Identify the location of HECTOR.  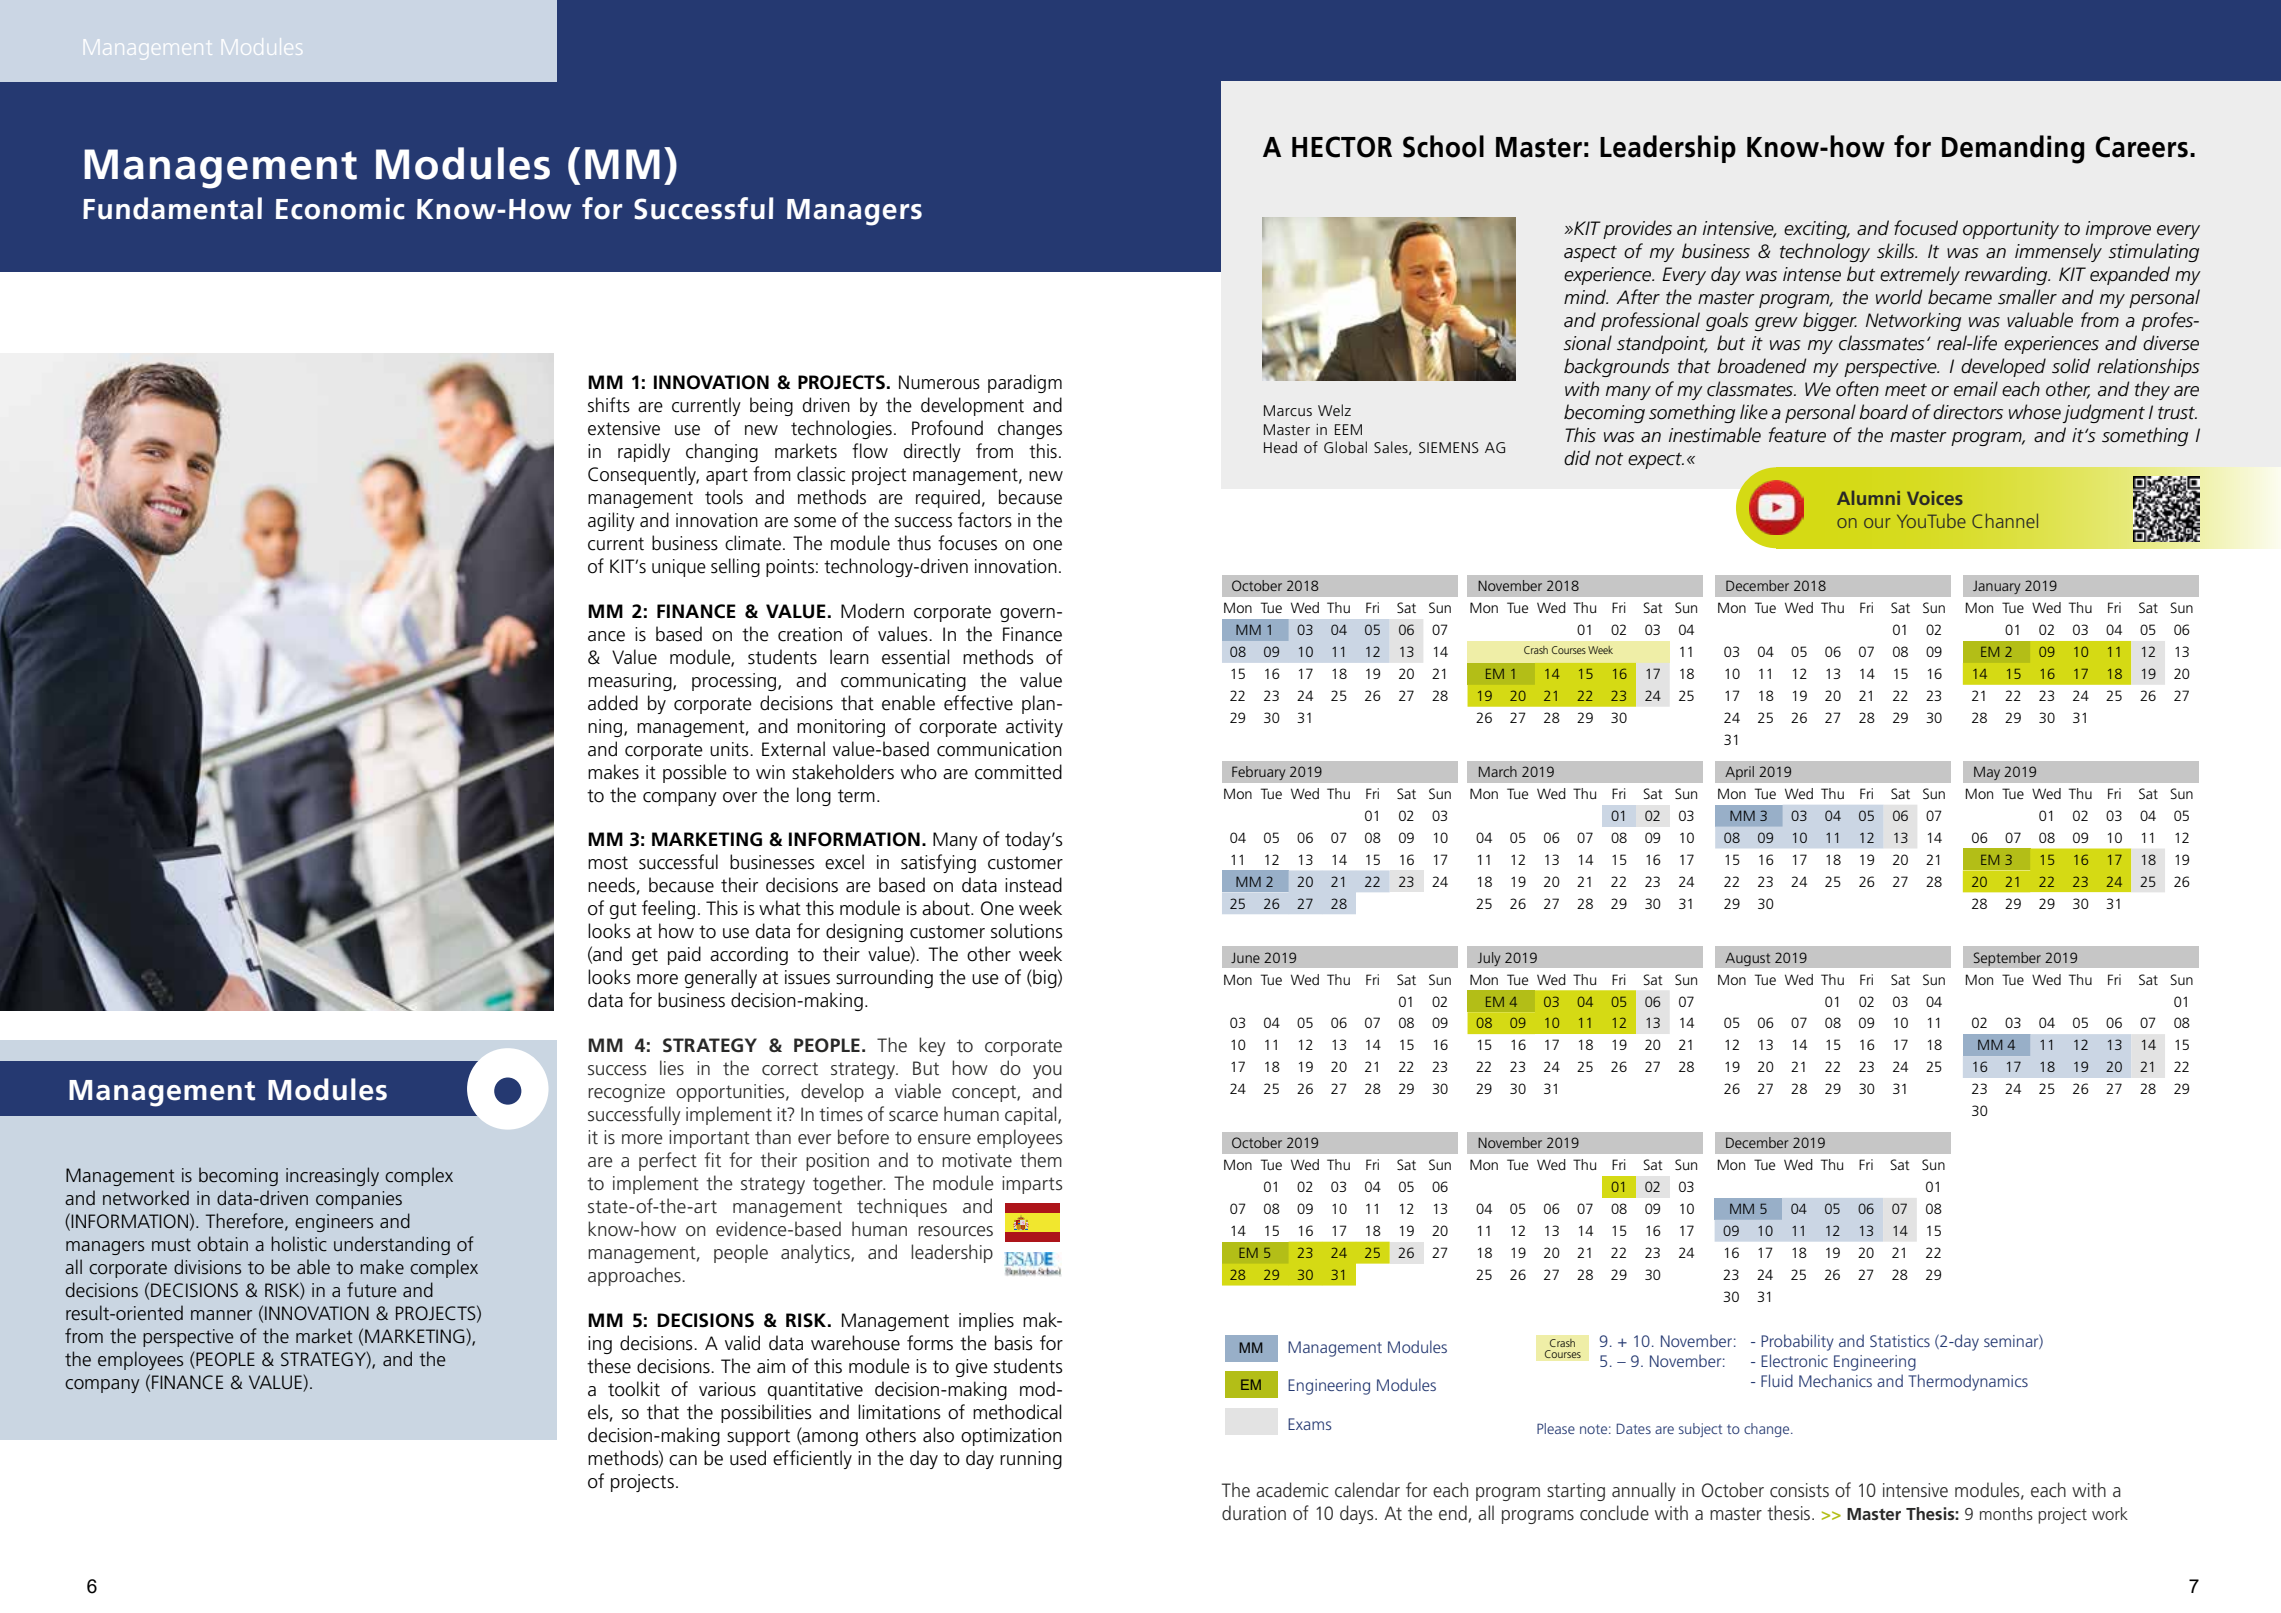
(1342, 147).
